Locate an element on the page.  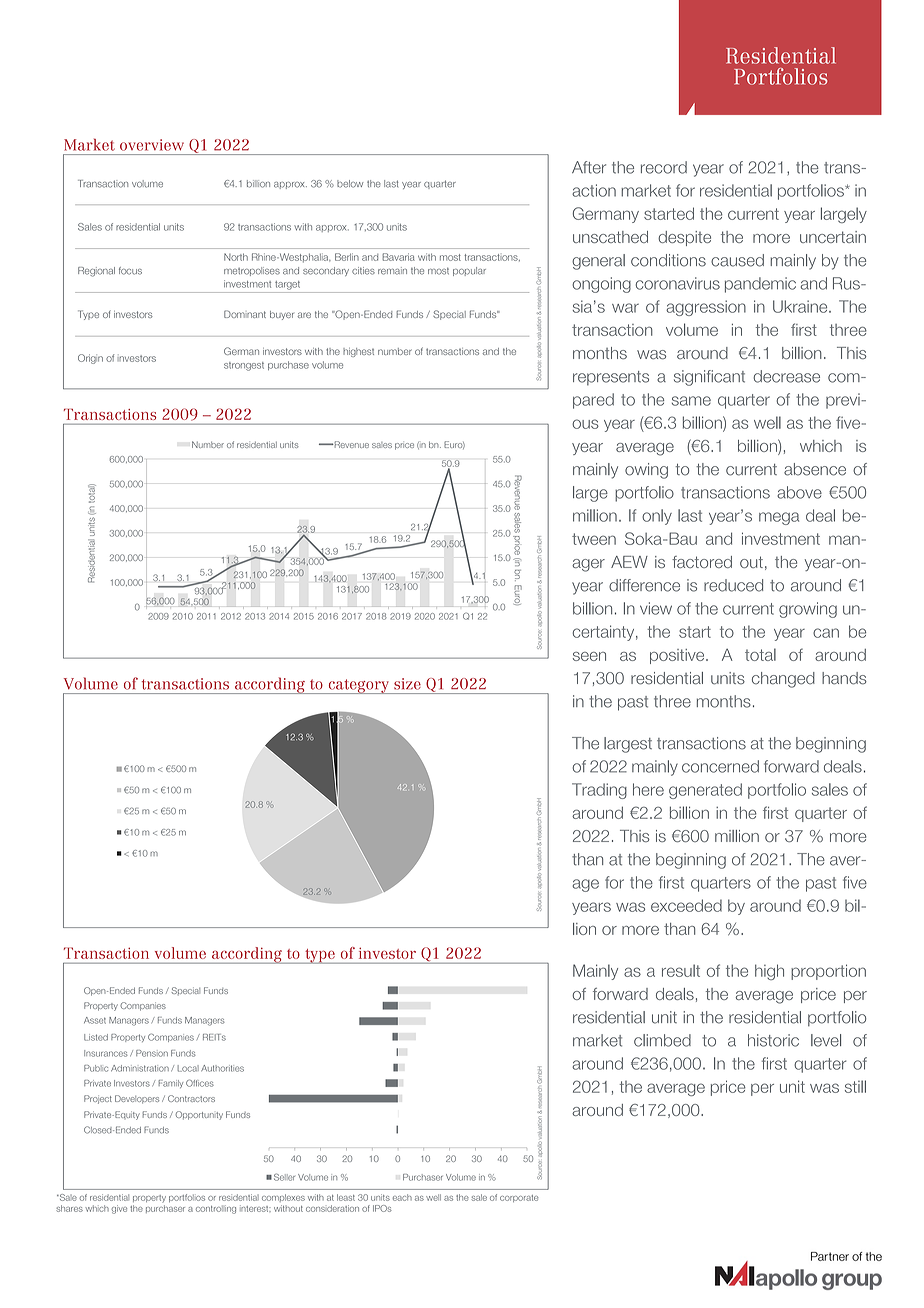
Asset is located at coordinates (95, 1020).
